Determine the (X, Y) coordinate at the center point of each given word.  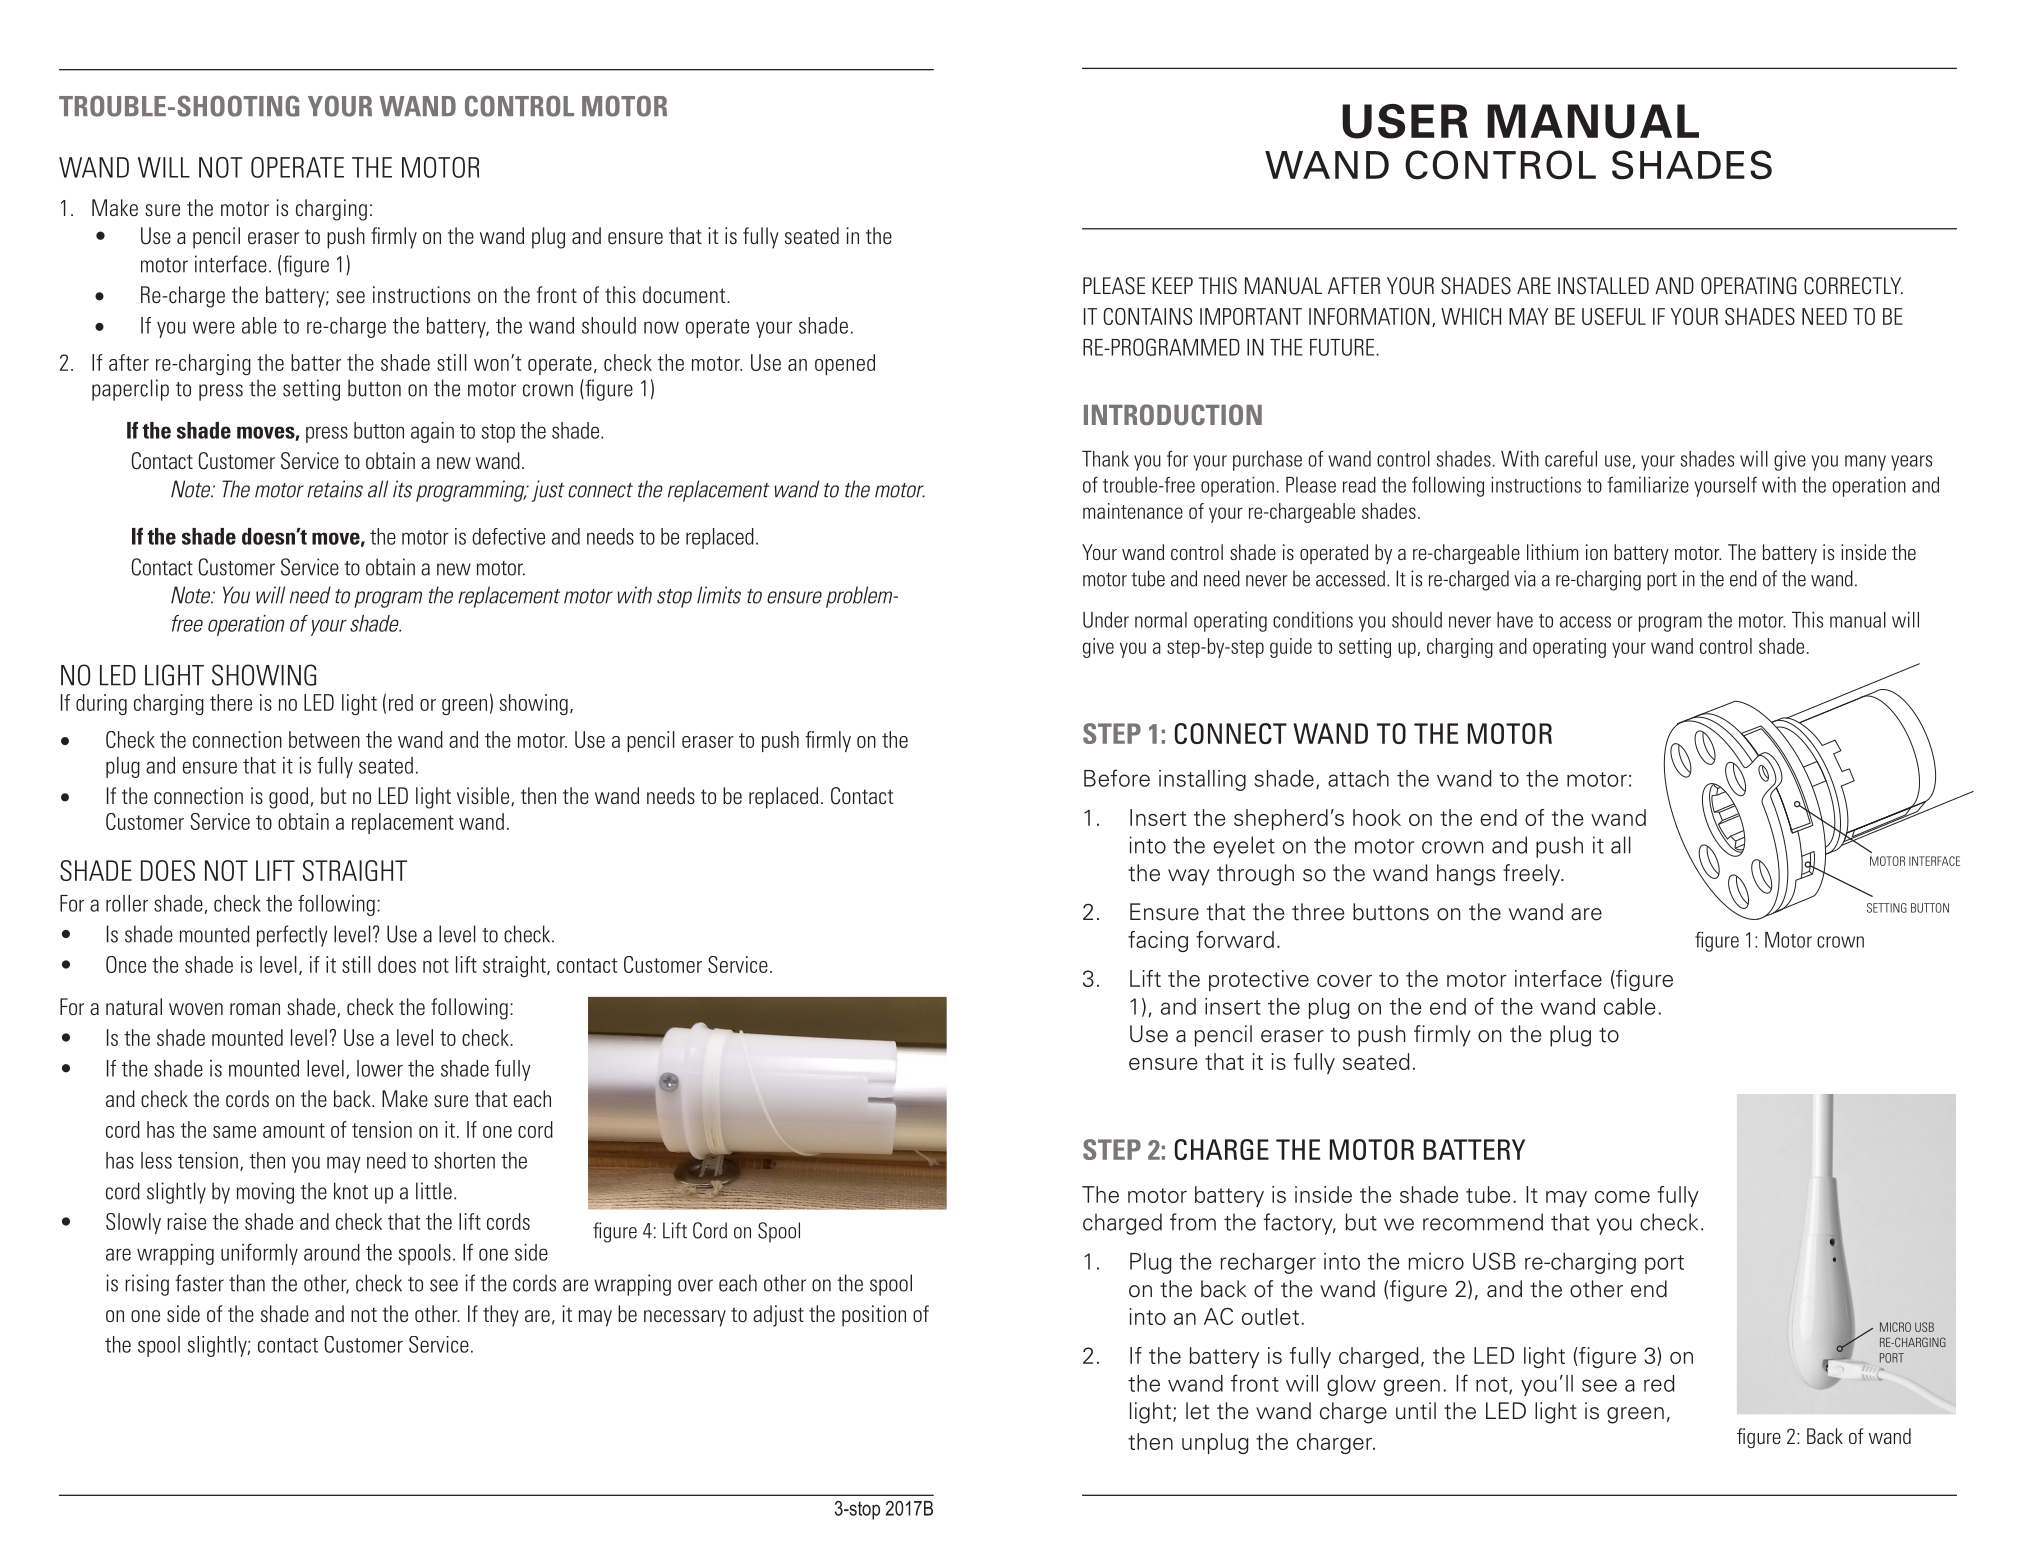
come (1622, 1197)
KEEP (1173, 285)
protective (1259, 980)
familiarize (1648, 484)
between (324, 739)
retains (335, 489)
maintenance (1133, 511)
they (501, 1316)
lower (380, 1068)
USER (1405, 121)
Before (1117, 778)
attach (1358, 778)
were (214, 327)
